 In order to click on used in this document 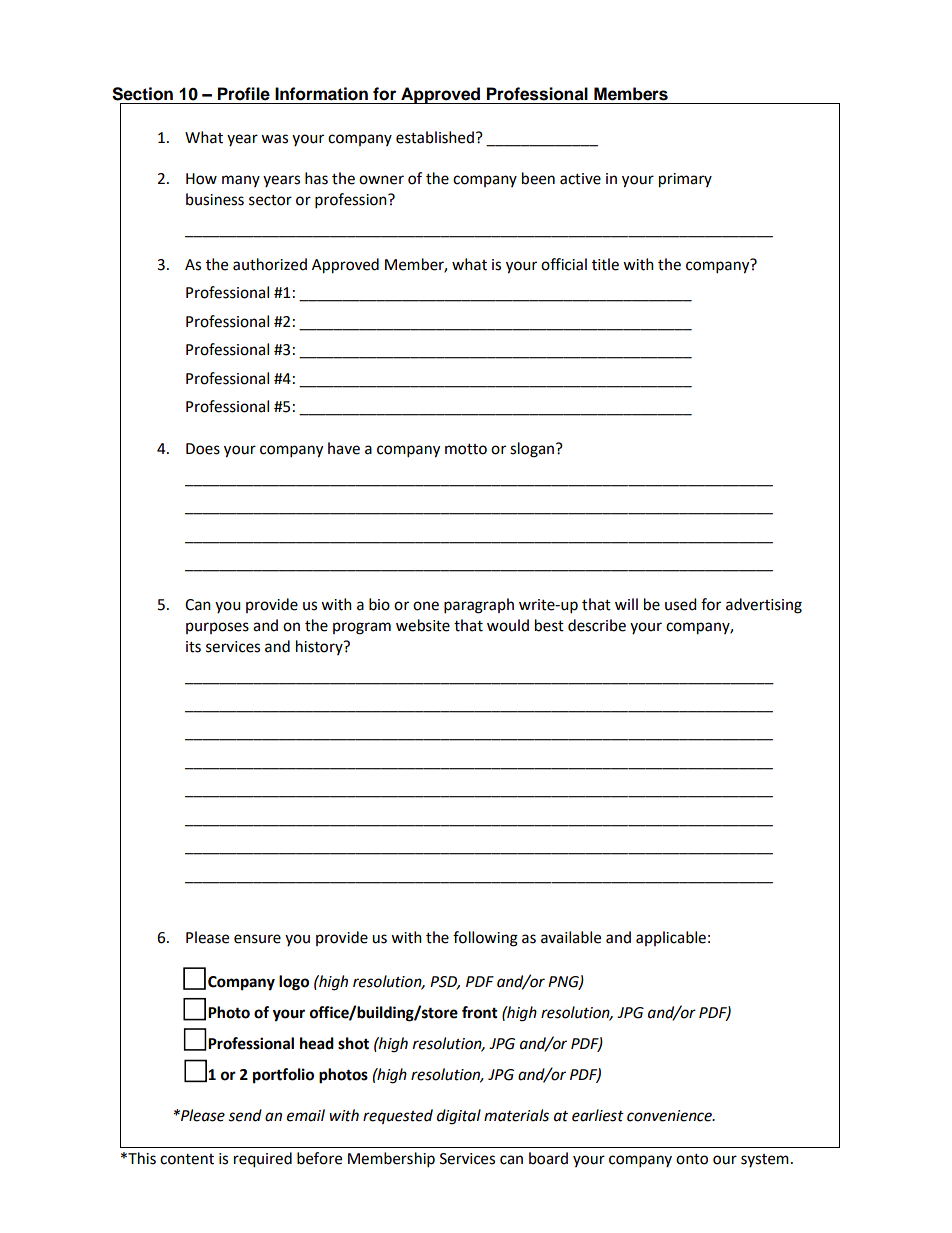, I will do `click(681, 604)`.
